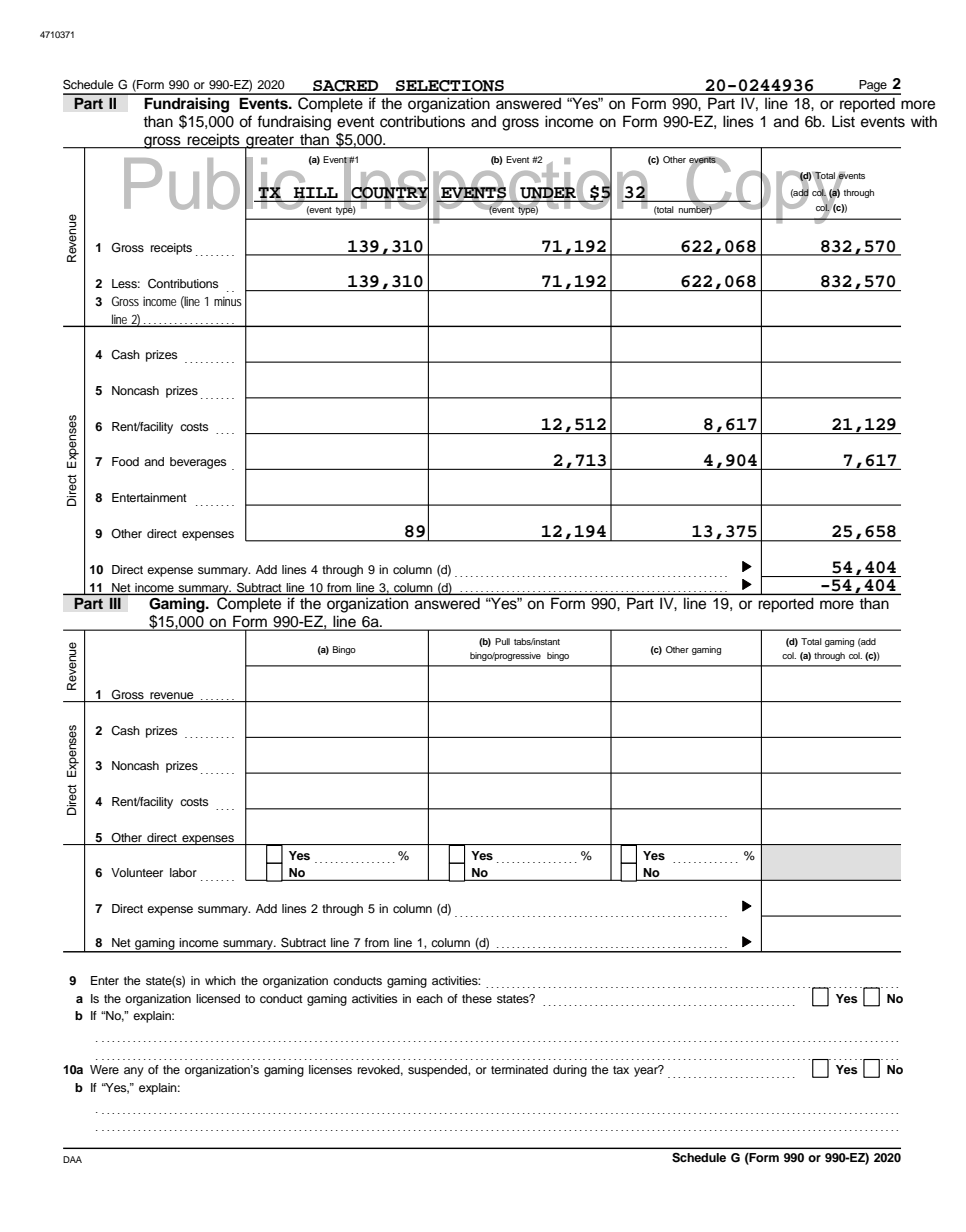 This screenshot has height=1232, width=966. Describe the element at coordinates (519, 1069) in the screenshot. I see `terminated` at that location.
